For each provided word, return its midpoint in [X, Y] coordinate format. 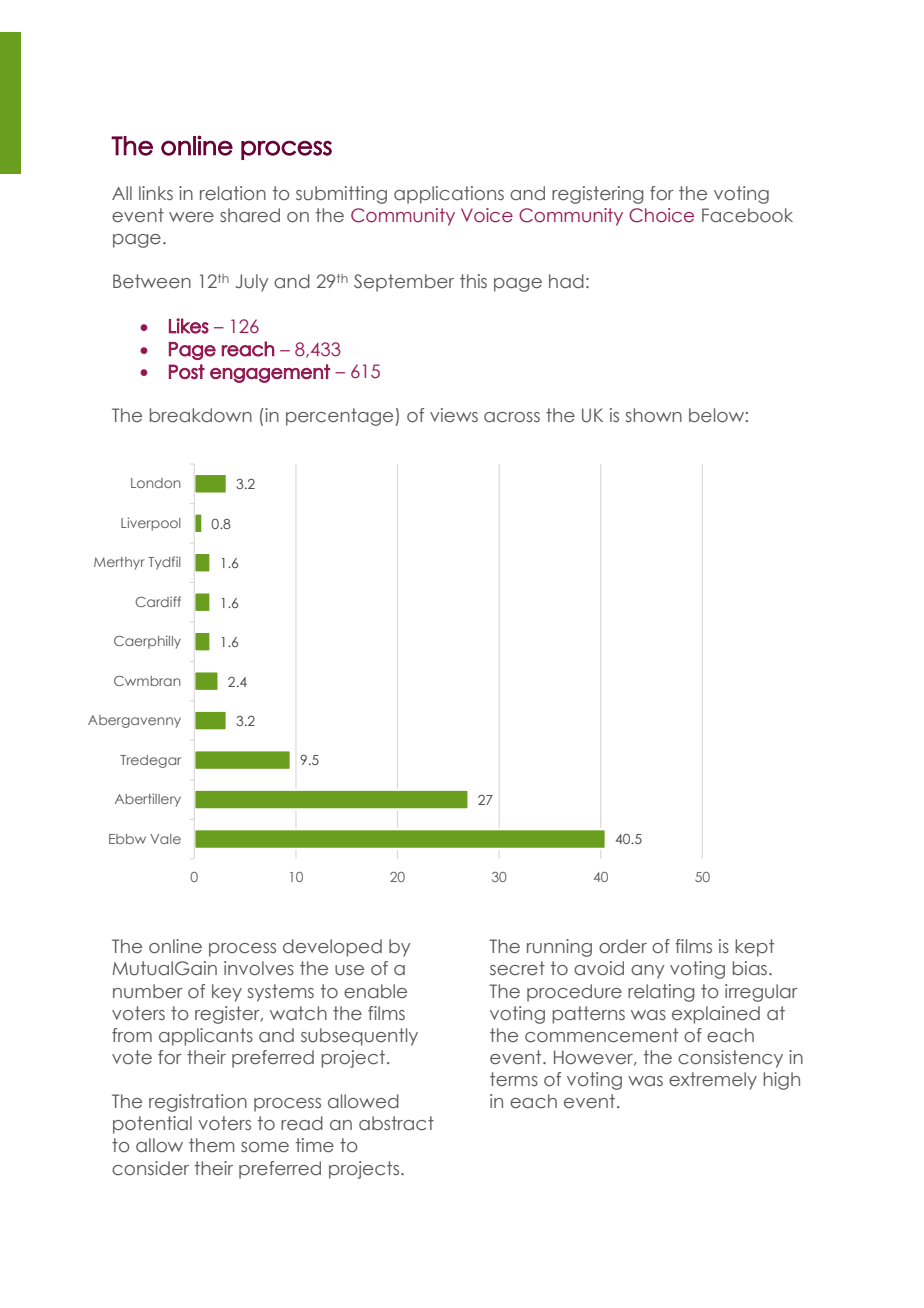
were [191, 217]
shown [654, 415]
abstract [396, 1123]
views [454, 415]
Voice [487, 215]
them [212, 1145]
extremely [713, 1081]
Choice [661, 215]
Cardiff [158, 601]
